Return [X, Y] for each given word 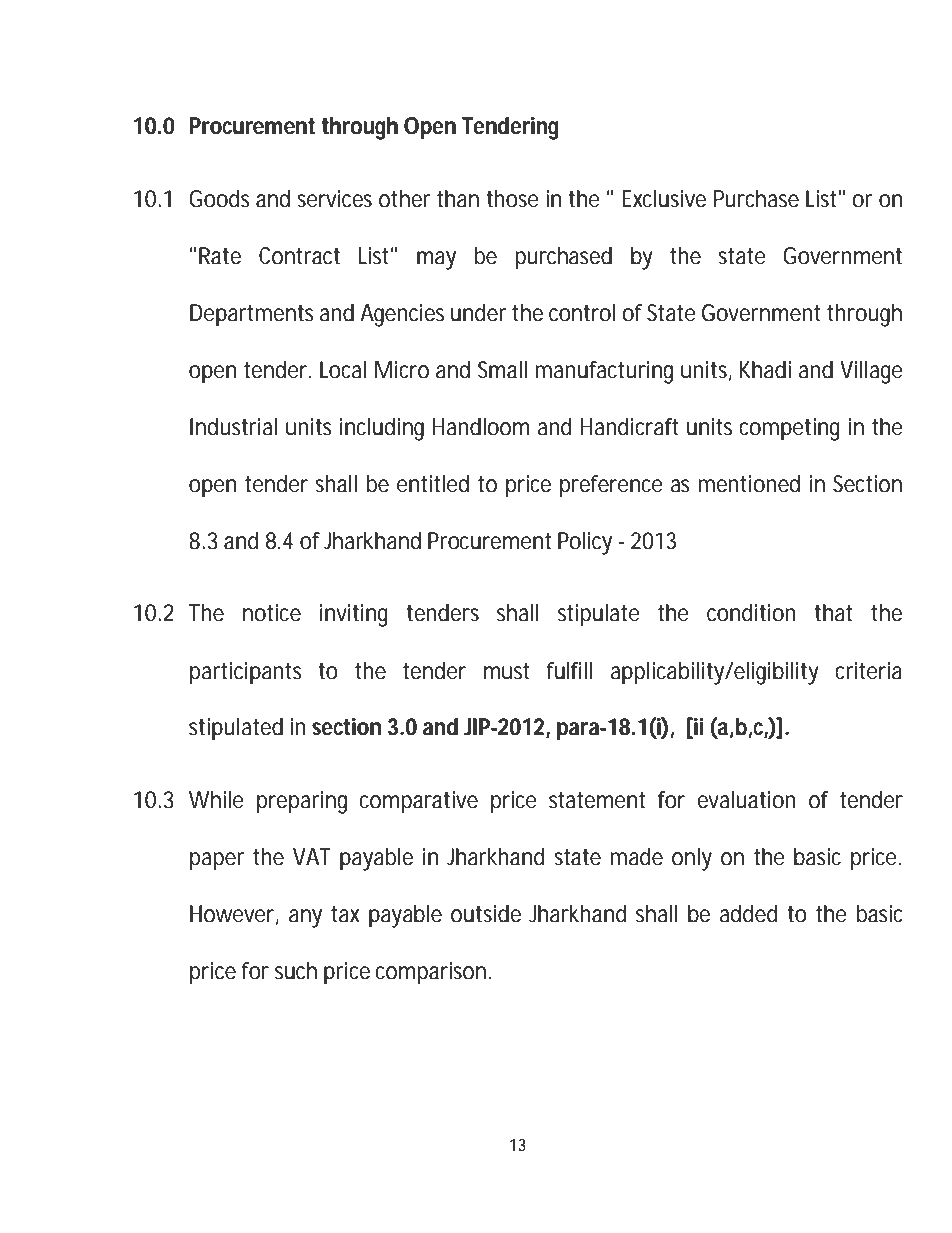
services [334, 199]
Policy [585, 543]
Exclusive [664, 199]
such [296, 971]
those [512, 199]
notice [272, 613]
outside [486, 914]
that [833, 613]
